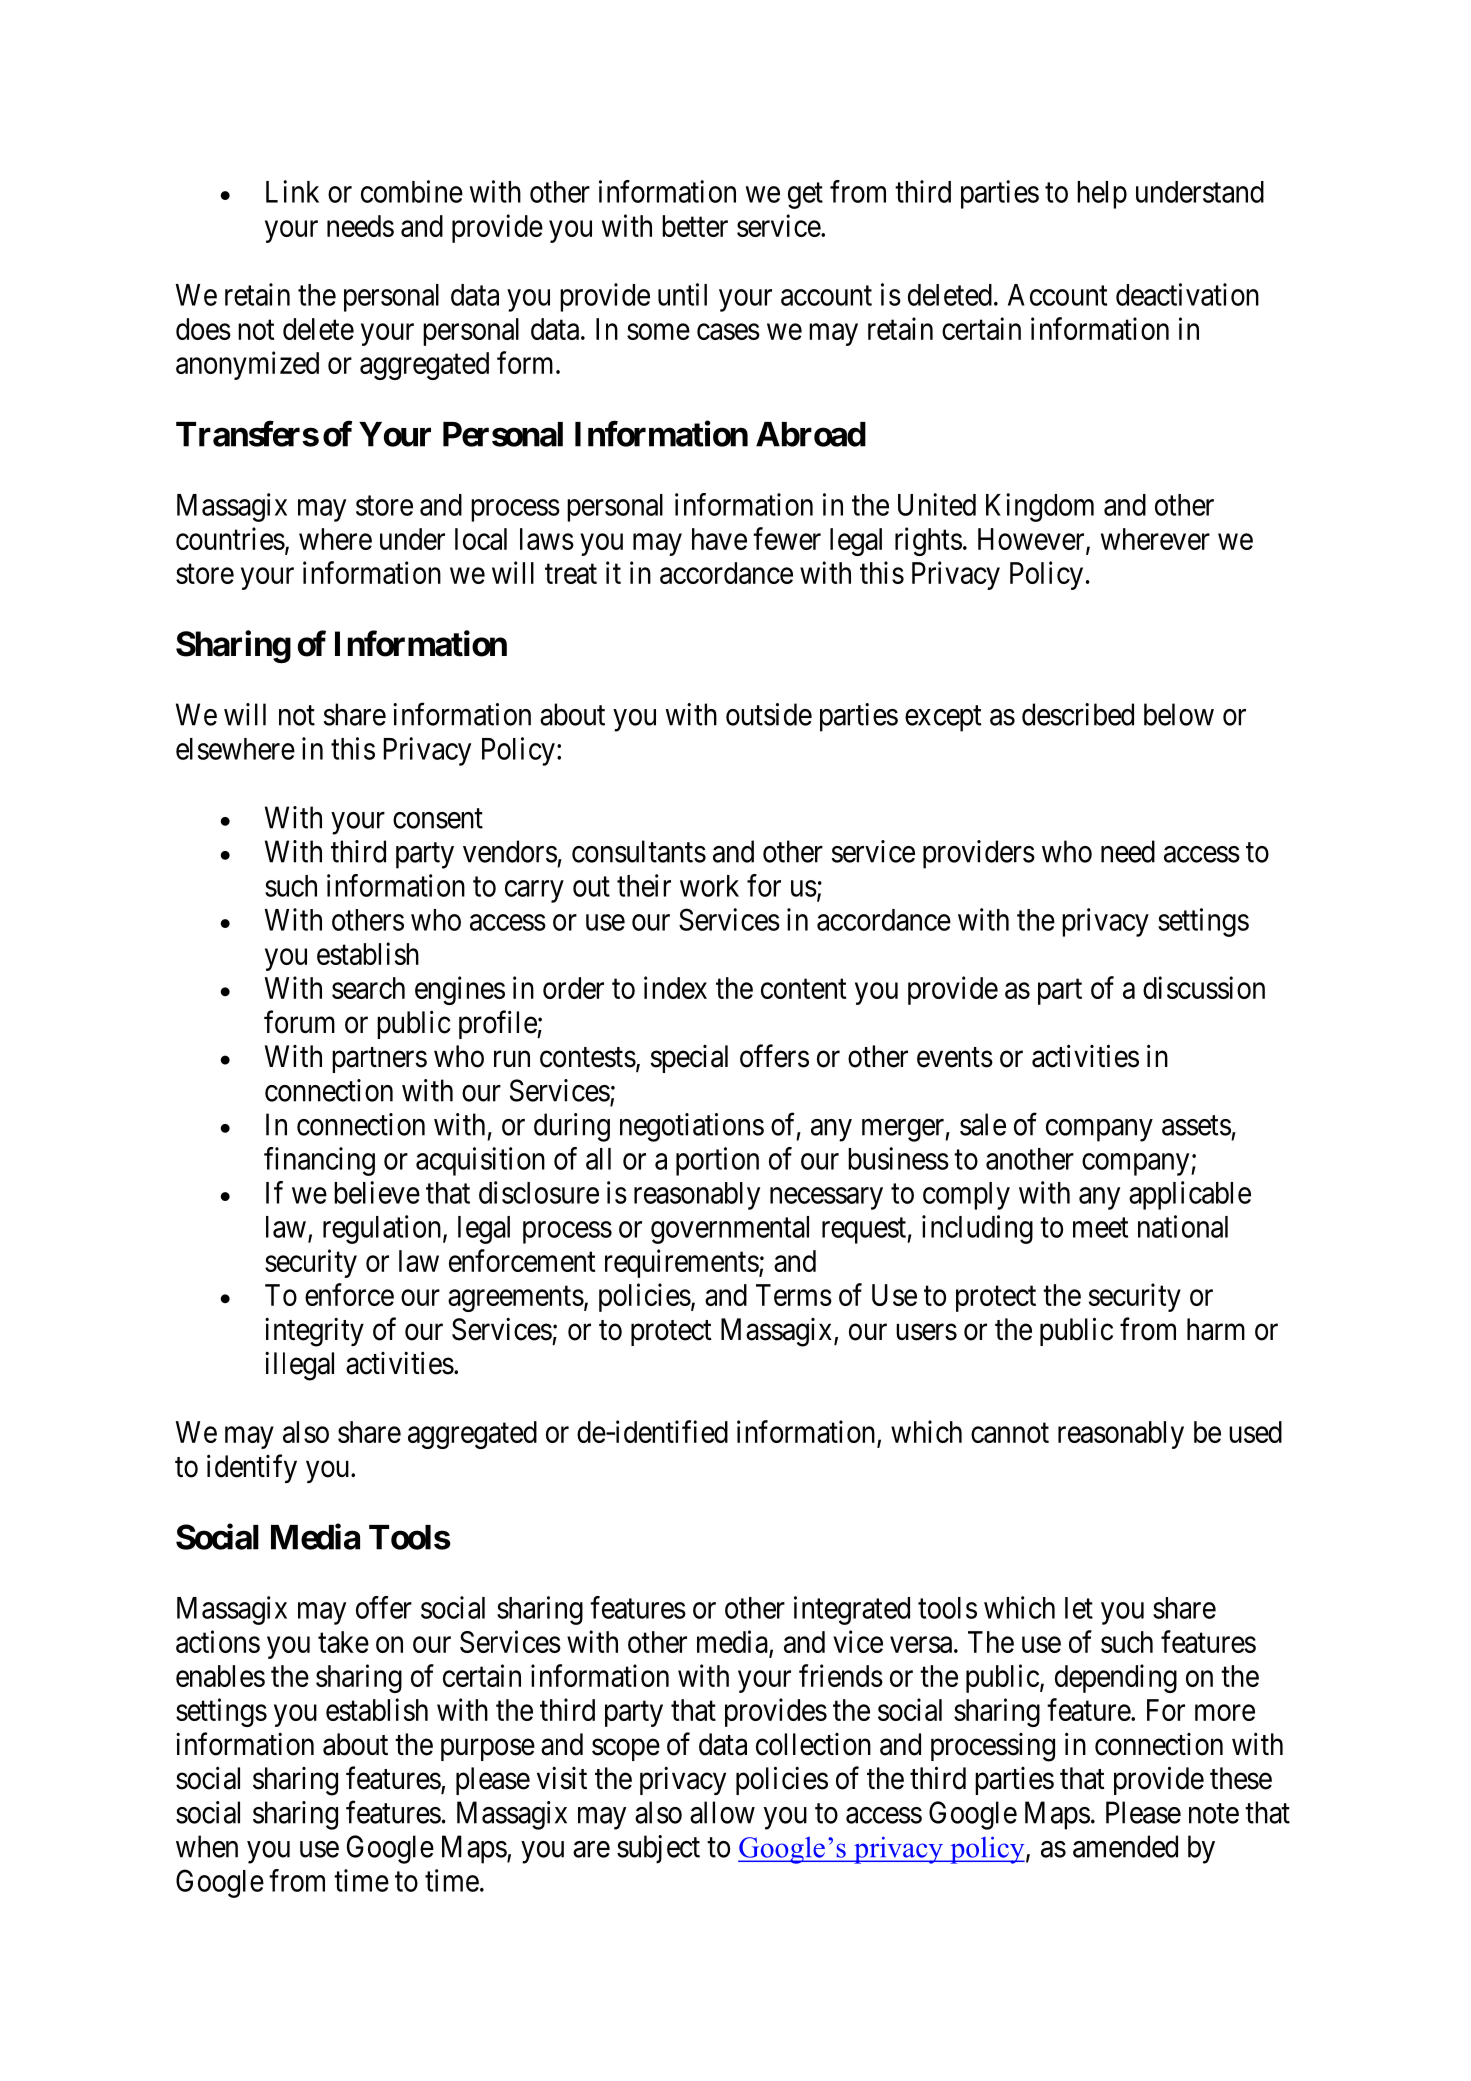  What do you see at coordinates (299, 1022) in the document?
I see `forum` at bounding box center [299, 1022].
